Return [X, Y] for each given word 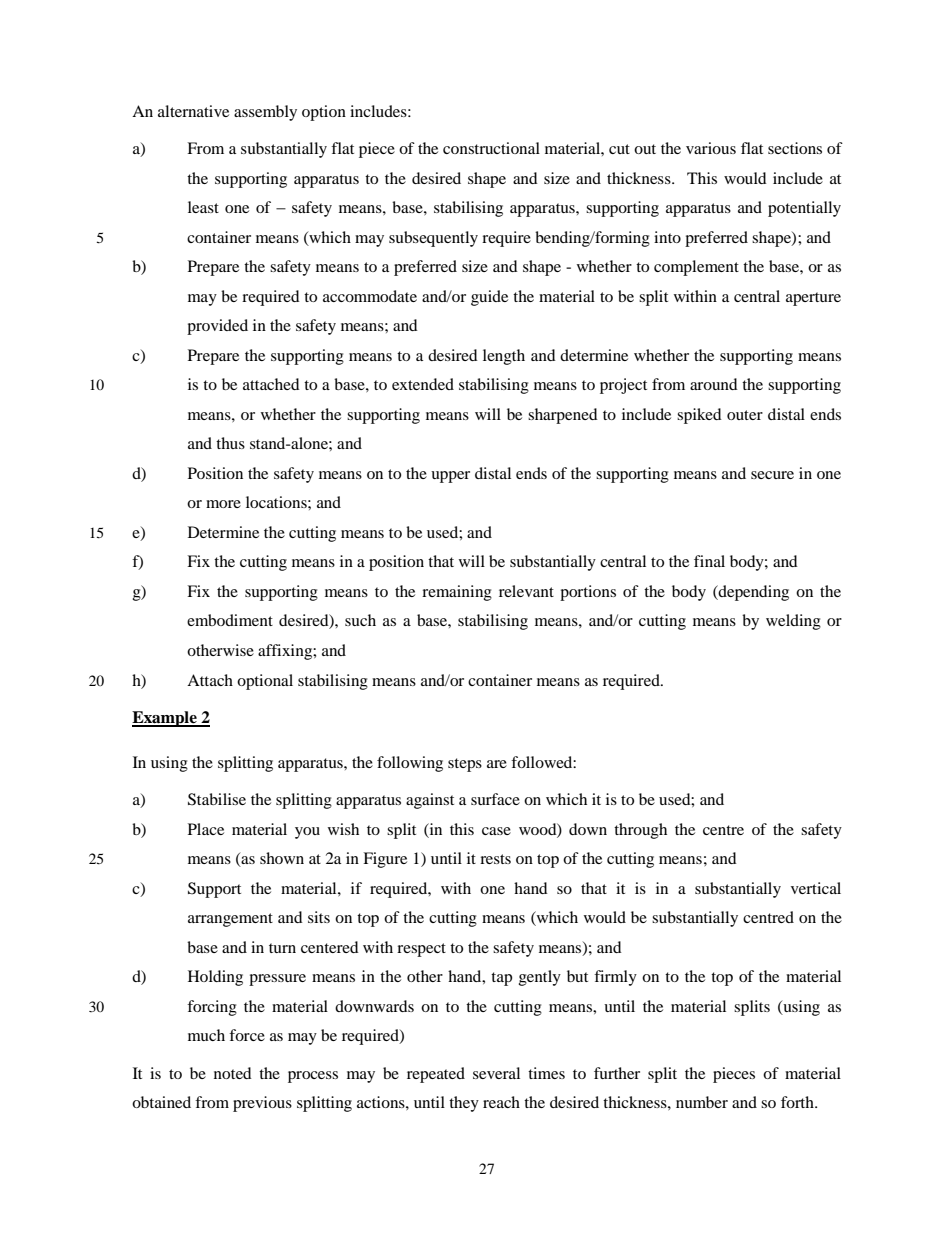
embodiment [230, 620]
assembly [265, 113]
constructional [491, 148]
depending [753, 593]
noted [233, 1073]
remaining [457, 593]
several [496, 1073]
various [711, 148]
